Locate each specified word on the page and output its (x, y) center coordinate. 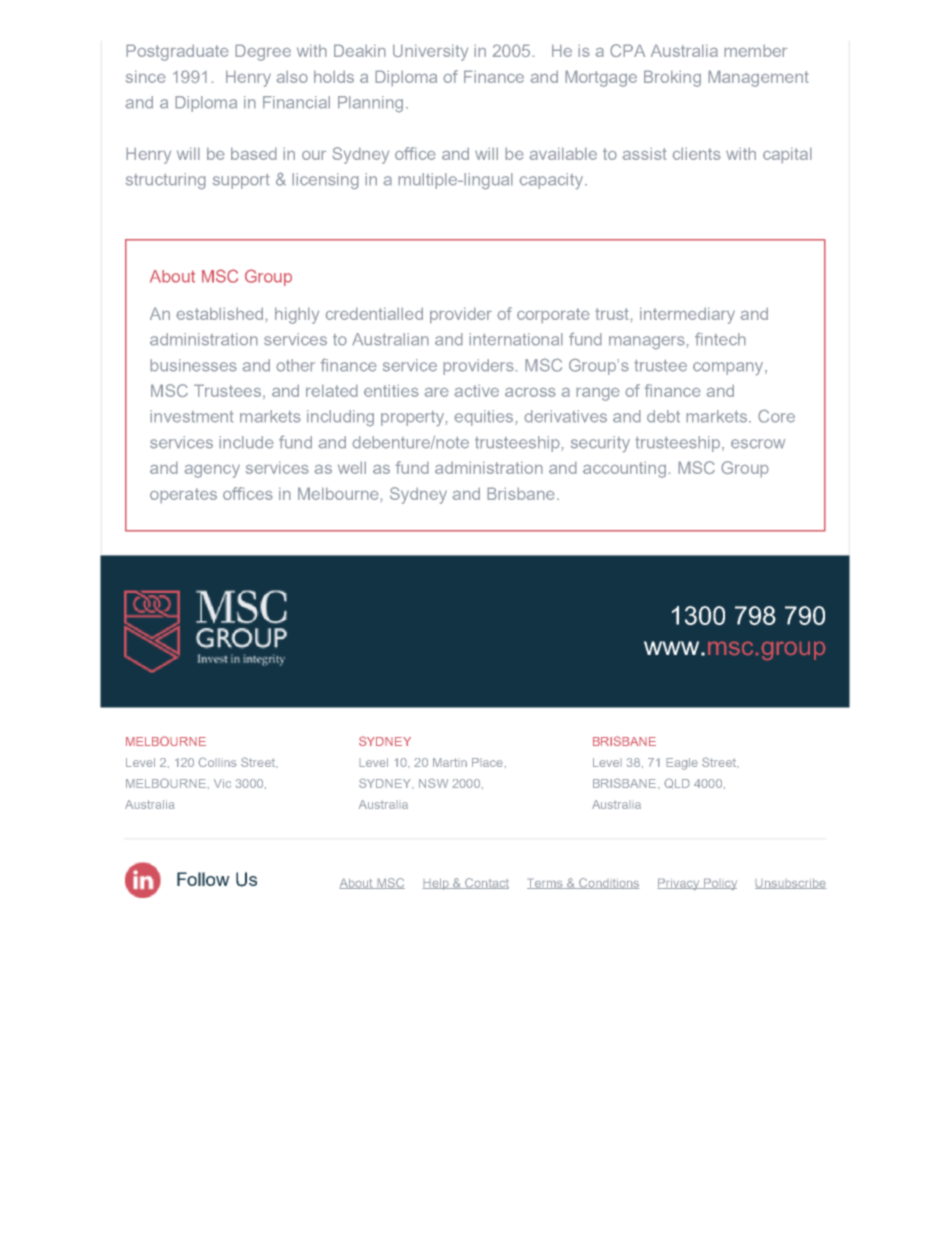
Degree (263, 52)
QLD (677, 783)
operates (183, 496)
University (430, 52)
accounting (624, 469)
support (241, 181)
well (352, 467)
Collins (217, 762)
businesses (193, 365)
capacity (552, 181)
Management (758, 78)
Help (436, 884)
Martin (450, 762)
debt (663, 416)
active (476, 390)
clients (696, 153)
